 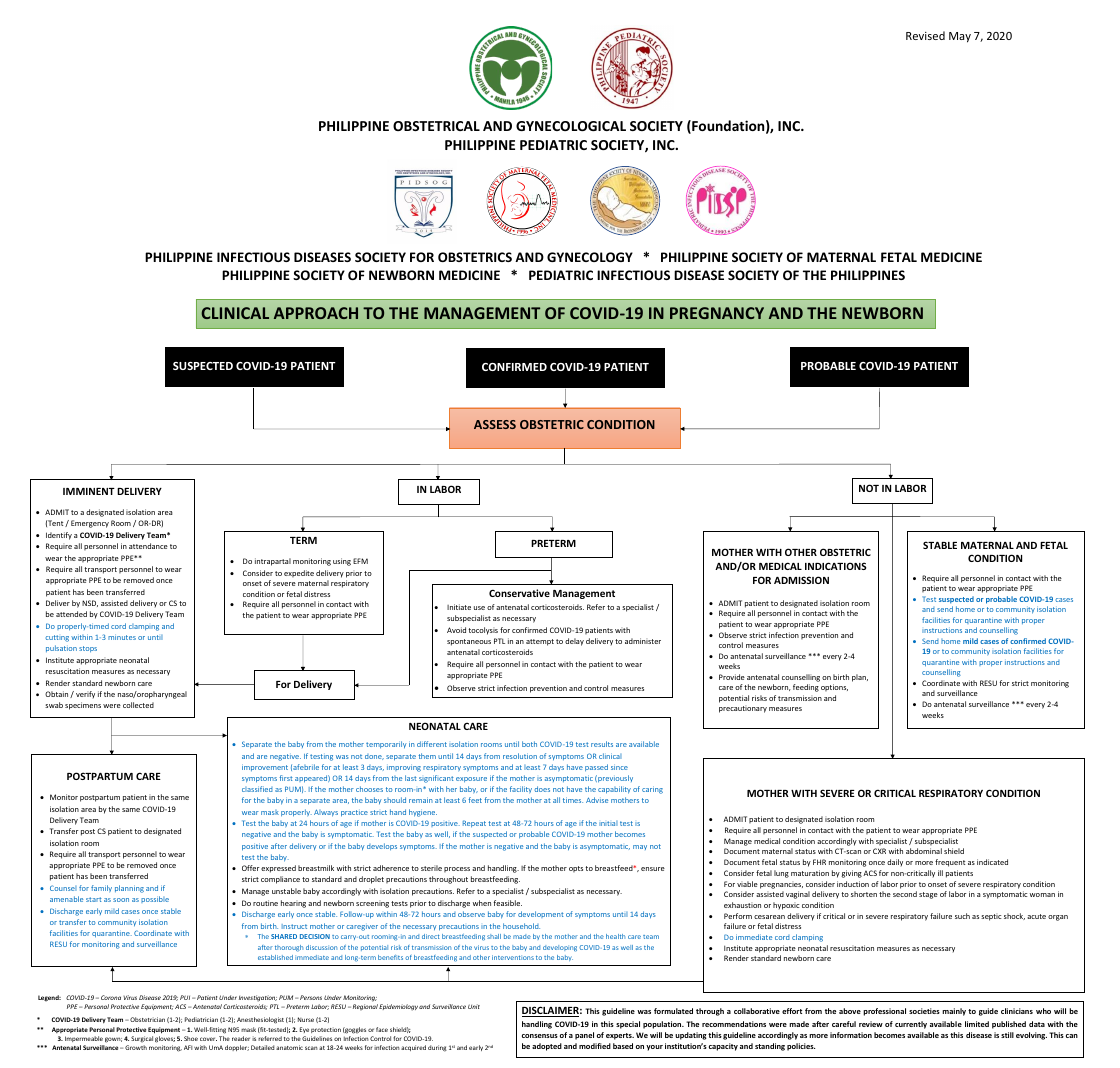 I want to click on options, so click(x=834, y=687).
